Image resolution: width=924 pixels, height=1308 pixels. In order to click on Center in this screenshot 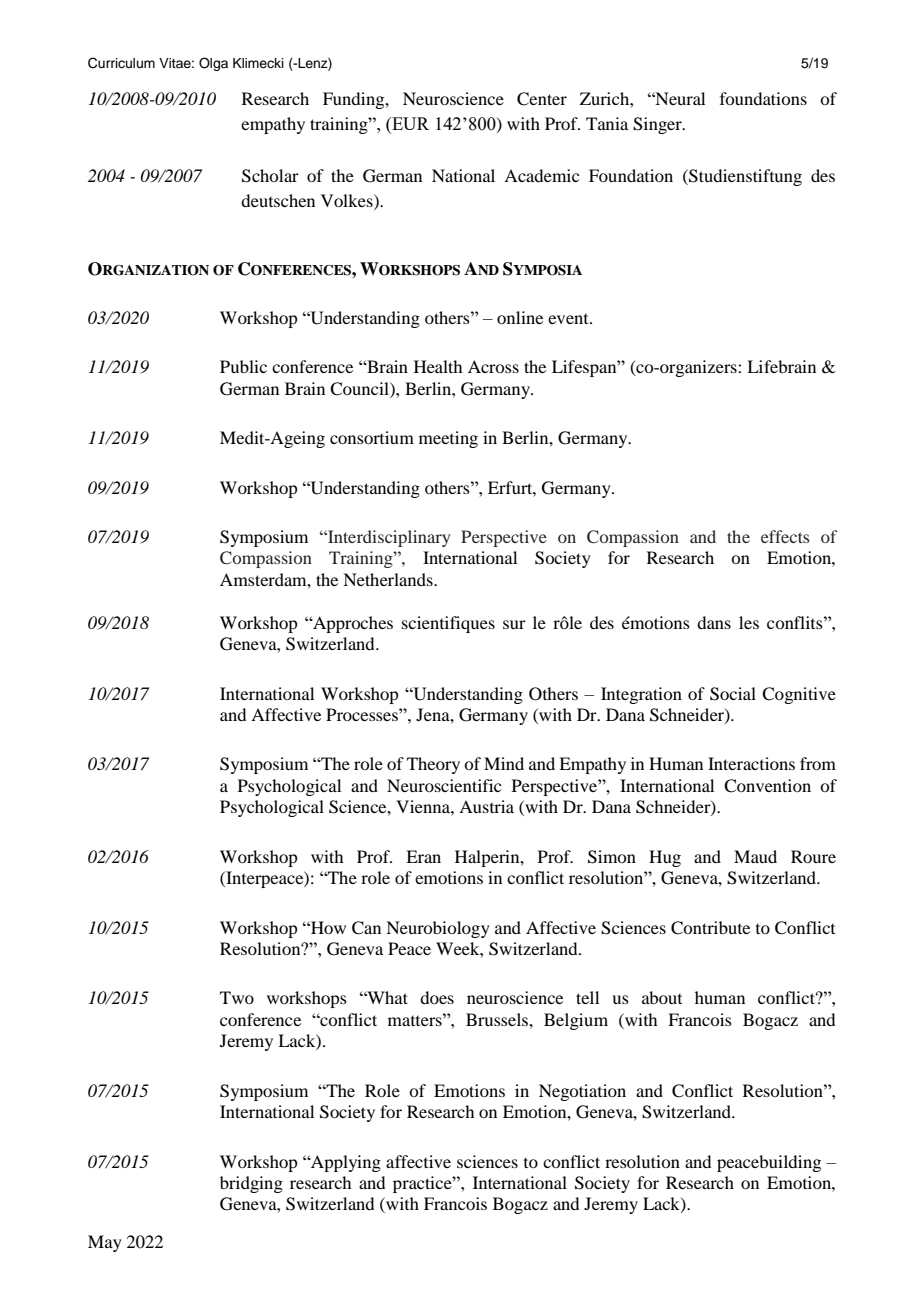, I will do `click(542, 99)`.
